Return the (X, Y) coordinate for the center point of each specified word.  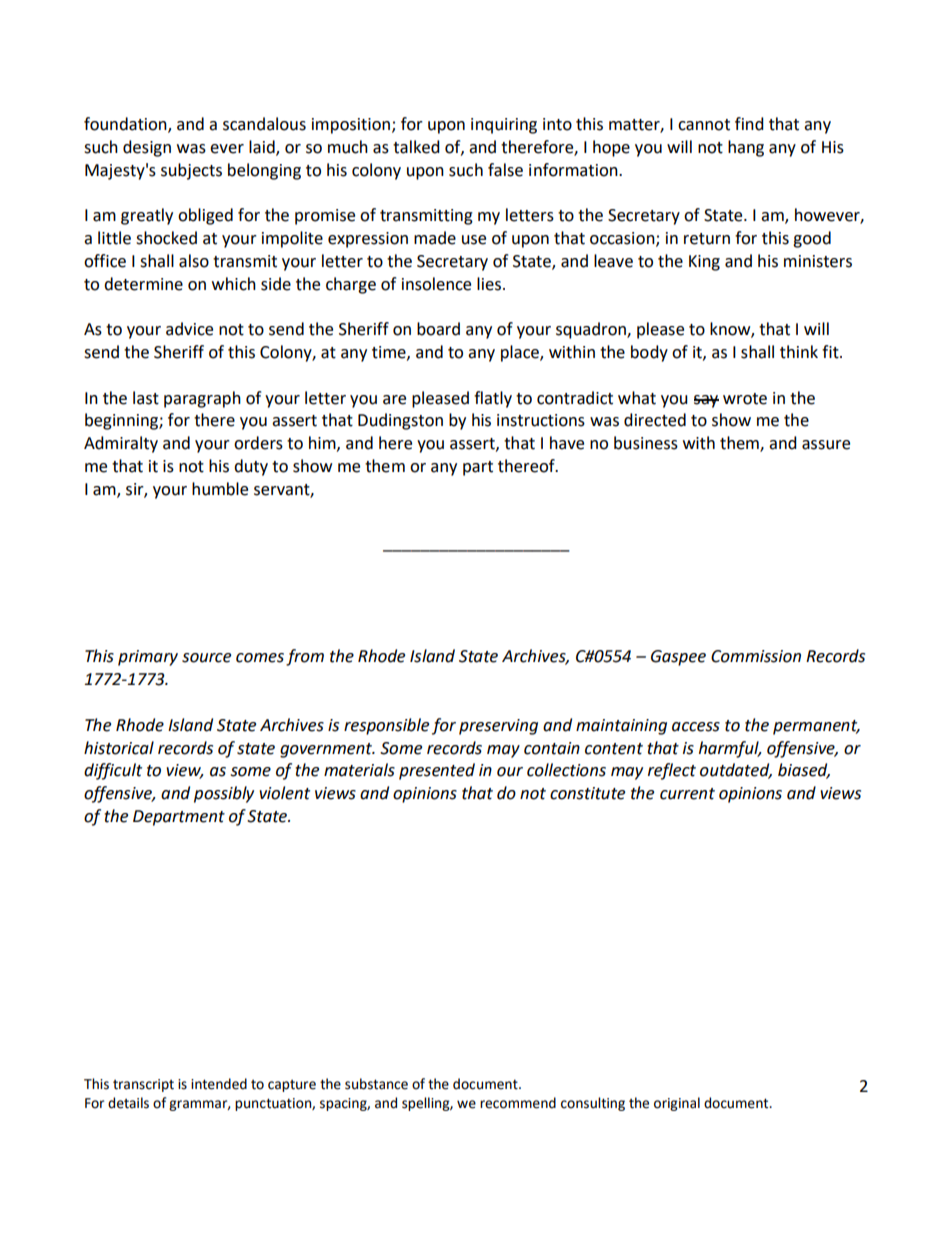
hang (746, 148)
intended (219, 1084)
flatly (493, 399)
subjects (191, 171)
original (677, 1104)
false (505, 170)
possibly (224, 794)
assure (826, 445)
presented (437, 771)
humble (220, 489)
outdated (736, 771)
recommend (518, 1103)
